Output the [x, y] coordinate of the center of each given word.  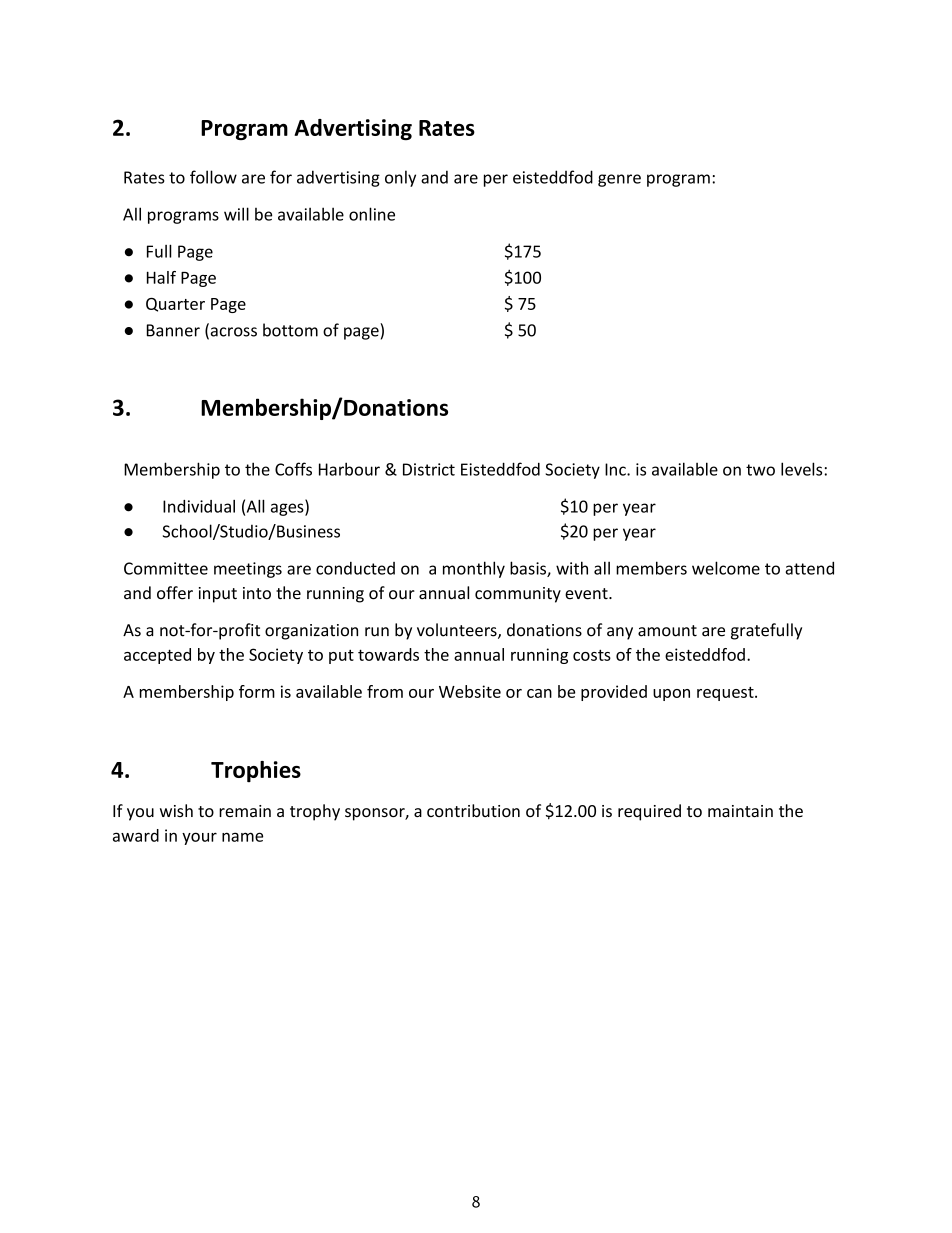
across [232, 333]
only [400, 178]
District [429, 469]
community [518, 595]
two [760, 470]
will [236, 214]
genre [619, 180]
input [218, 595]
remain [245, 811]
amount [667, 631]
